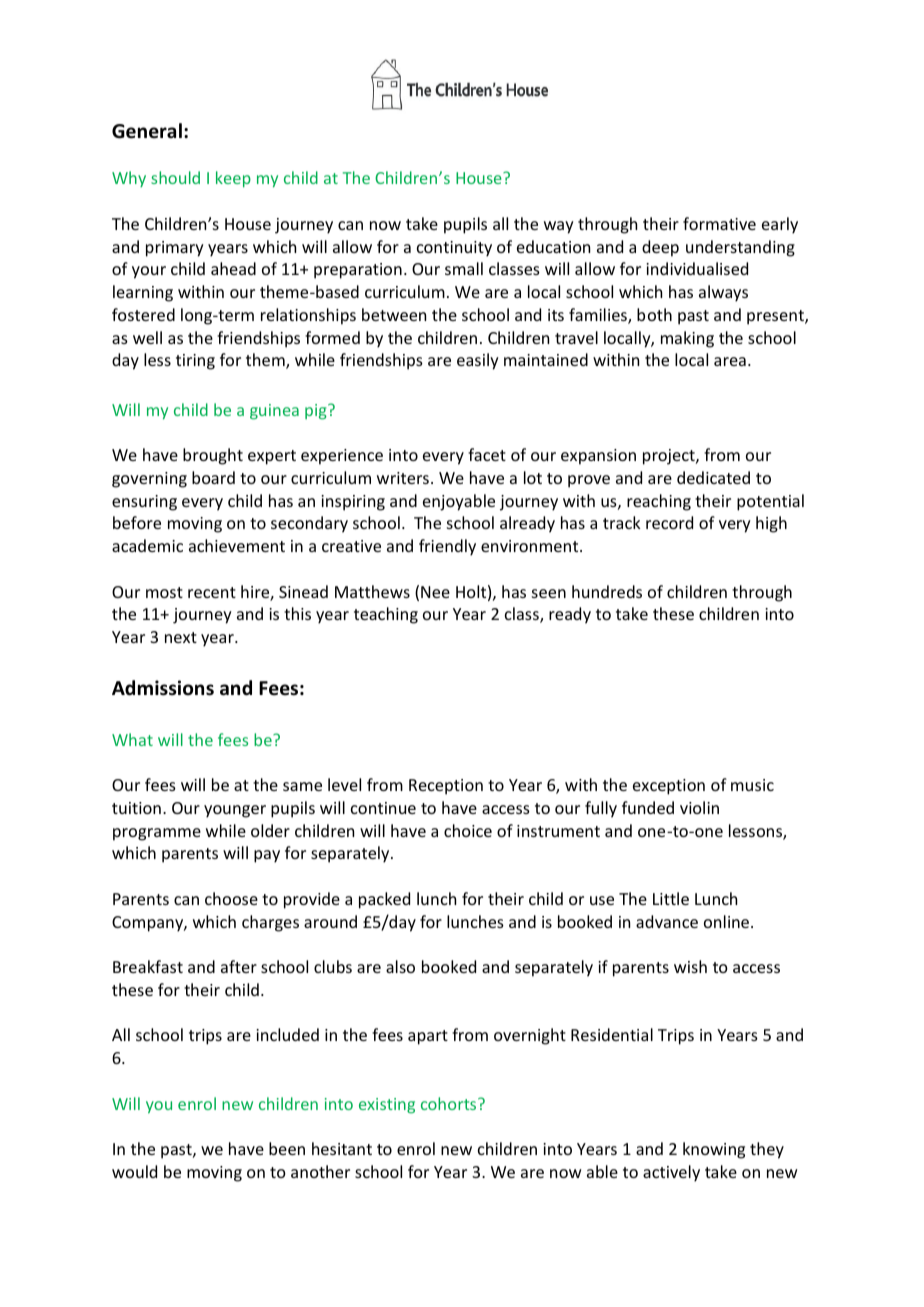 The image size is (924, 1307). What do you see at coordinates (213, 477) in the screenshot?
I see `board` at bounding box center [213, 477].
